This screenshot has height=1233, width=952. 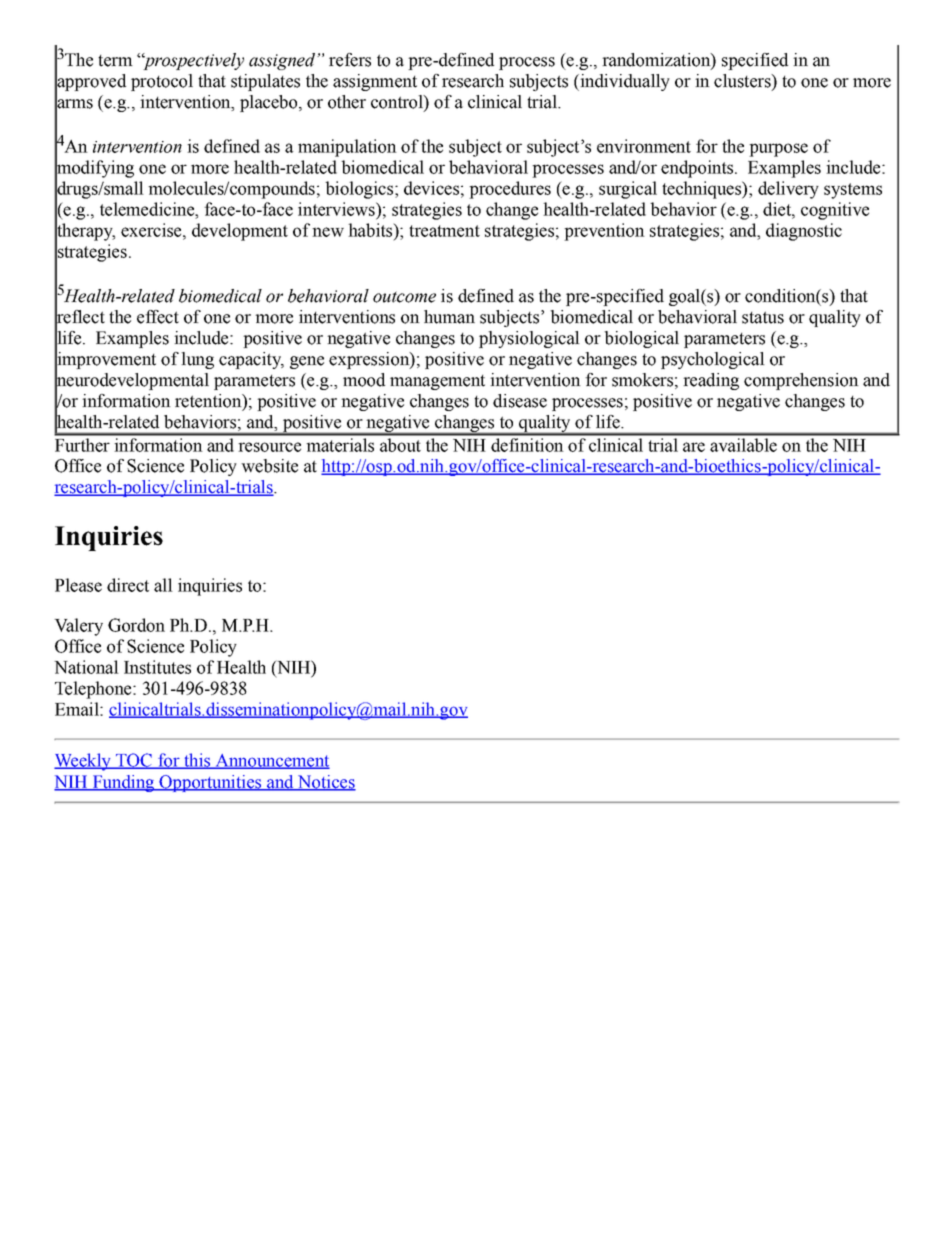 I want to click on website, so click(x=269, y=466).
